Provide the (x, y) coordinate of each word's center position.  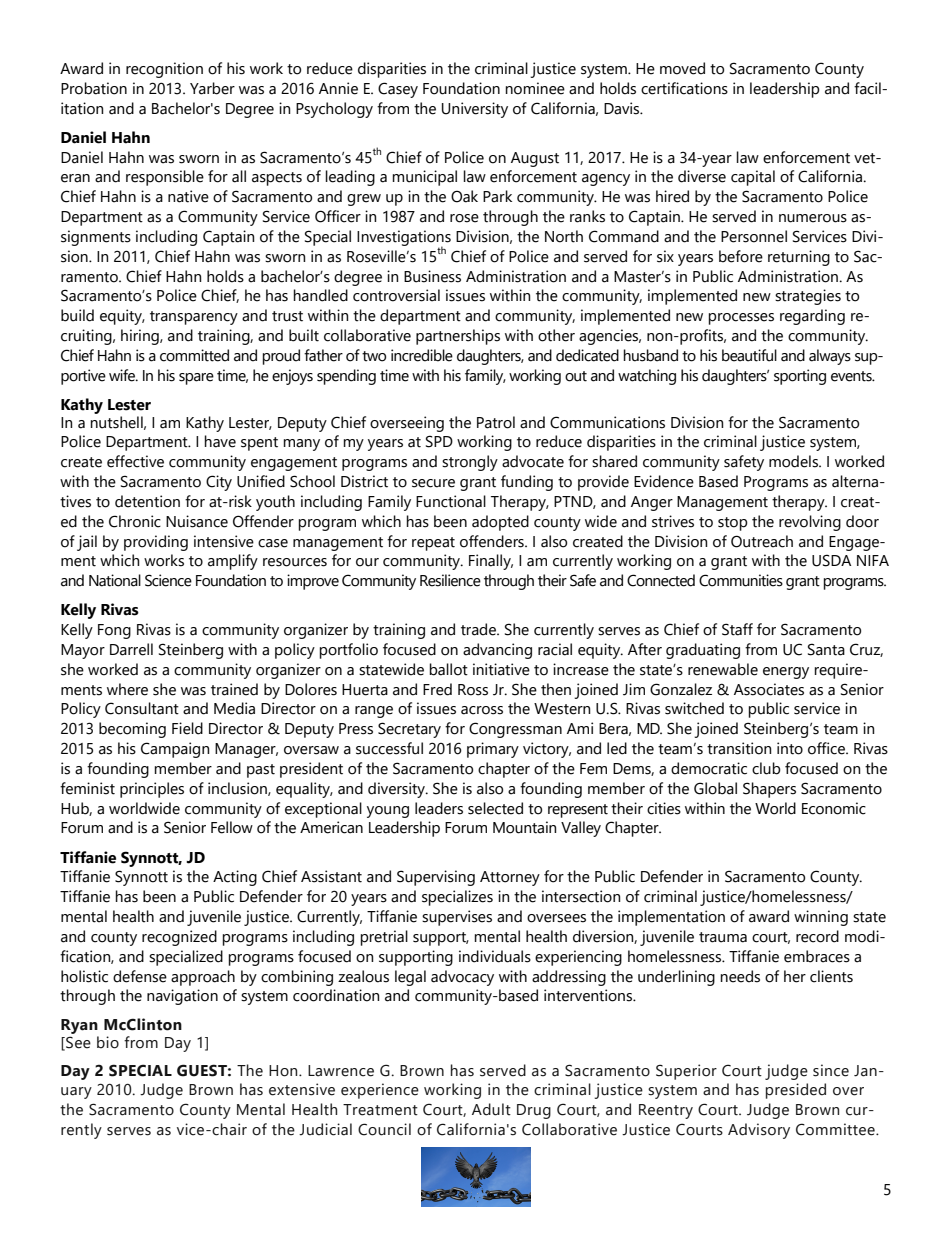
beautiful (749, 355)
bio (108, 1042)
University (475, 110)
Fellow (232, 827)
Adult (491, 1109)
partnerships (458, 337)
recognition (164, 70)
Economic (834, 808)
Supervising (436, 878)
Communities (741, 580)
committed (194, 355)
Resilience (450, 580)
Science (168, 580)
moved (682, 68)
